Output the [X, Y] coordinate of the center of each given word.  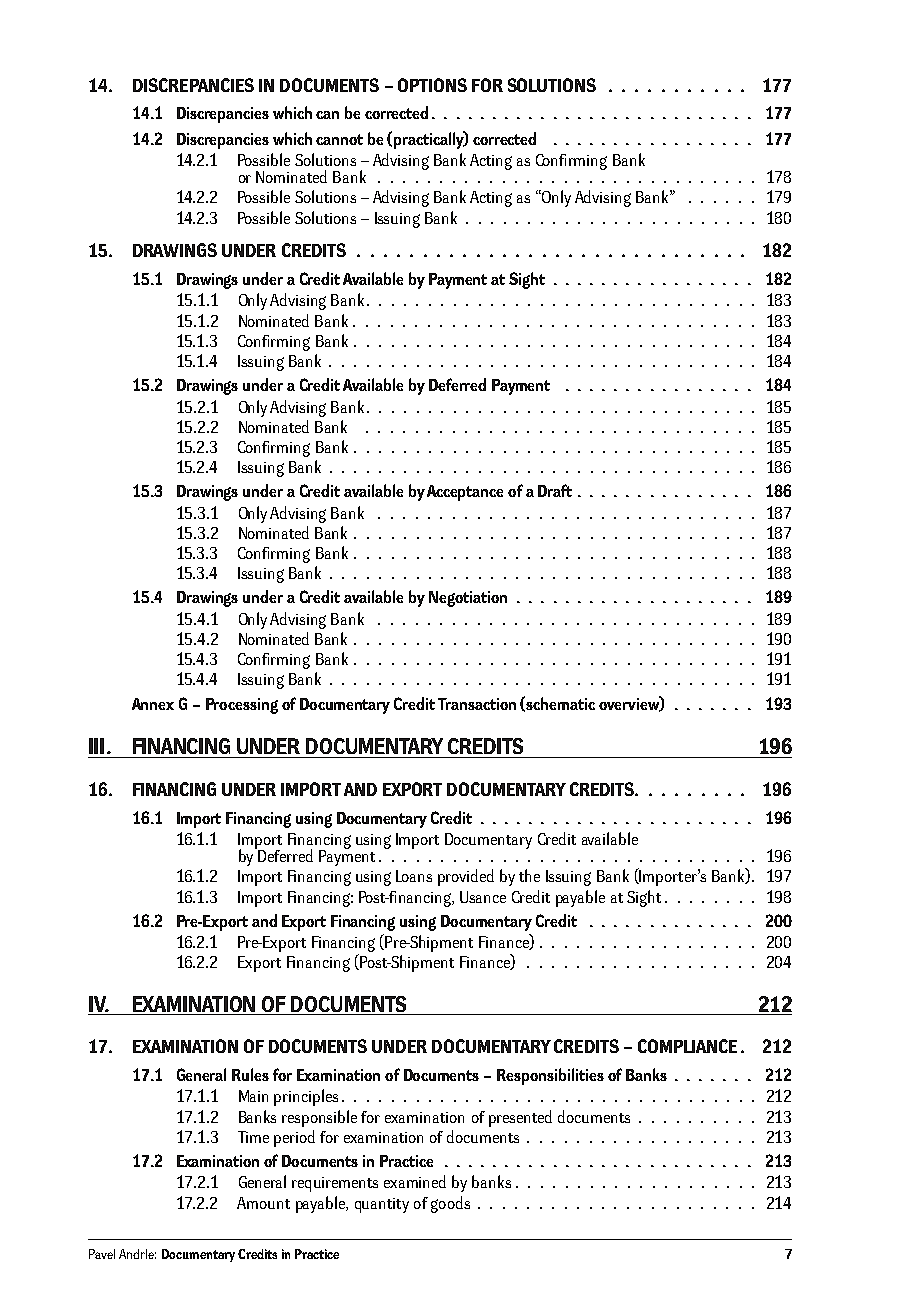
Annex [153, 704]
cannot [339, 139]
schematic [560, 703]
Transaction [477, 704]
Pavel [102, 1254]
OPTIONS [432, 85]
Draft [555, 490]
